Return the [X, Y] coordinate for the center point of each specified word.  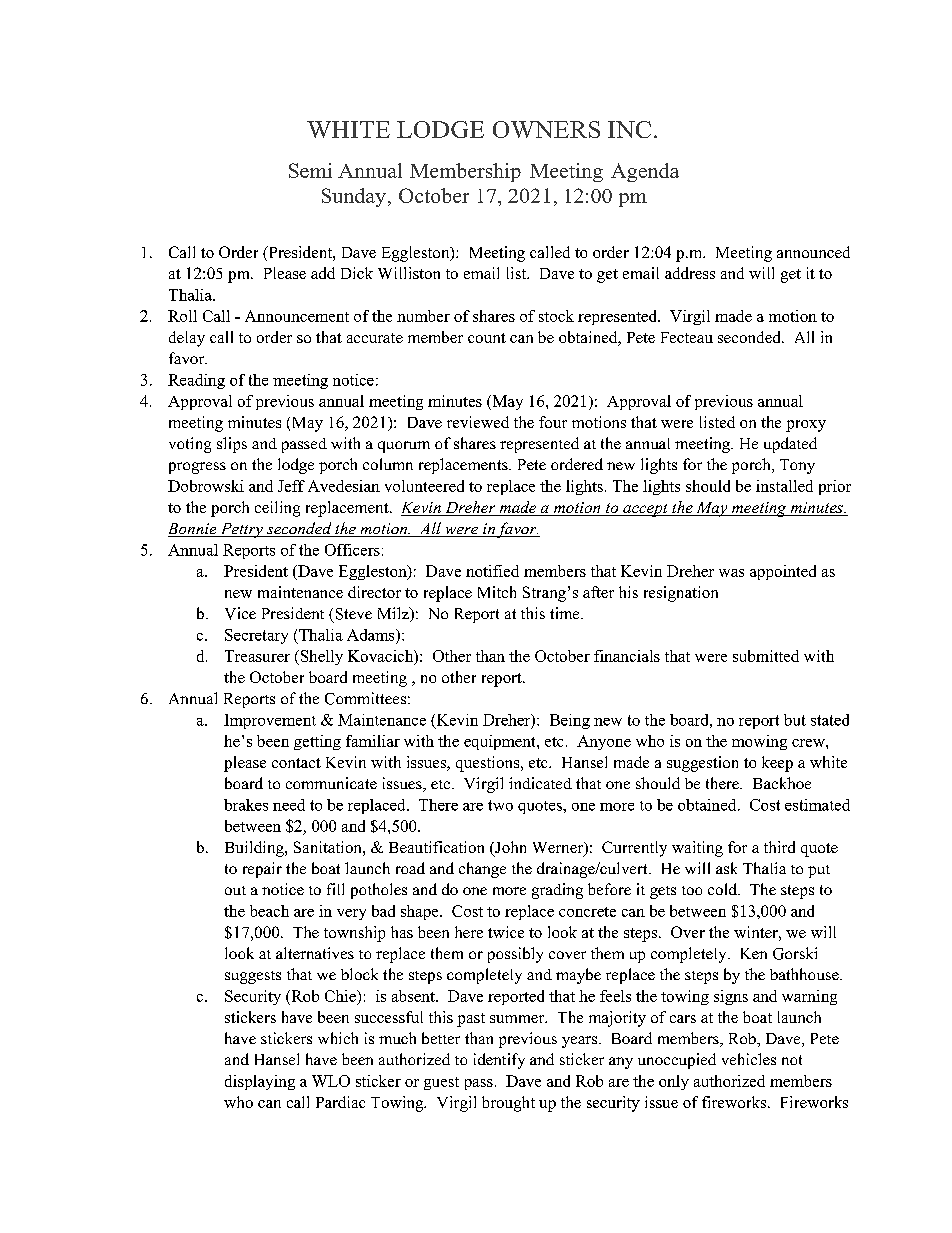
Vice [240, 613]
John [509, 848]
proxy [806, 426]
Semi [310, 170]
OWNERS [546, 129]
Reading [196, 381]
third [779, 847]
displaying [260, 1082]
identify [499, 1061]
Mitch [497, 592]
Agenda [645, 172]
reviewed [478, 422]
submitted [766, 656]
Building [255, 849]
